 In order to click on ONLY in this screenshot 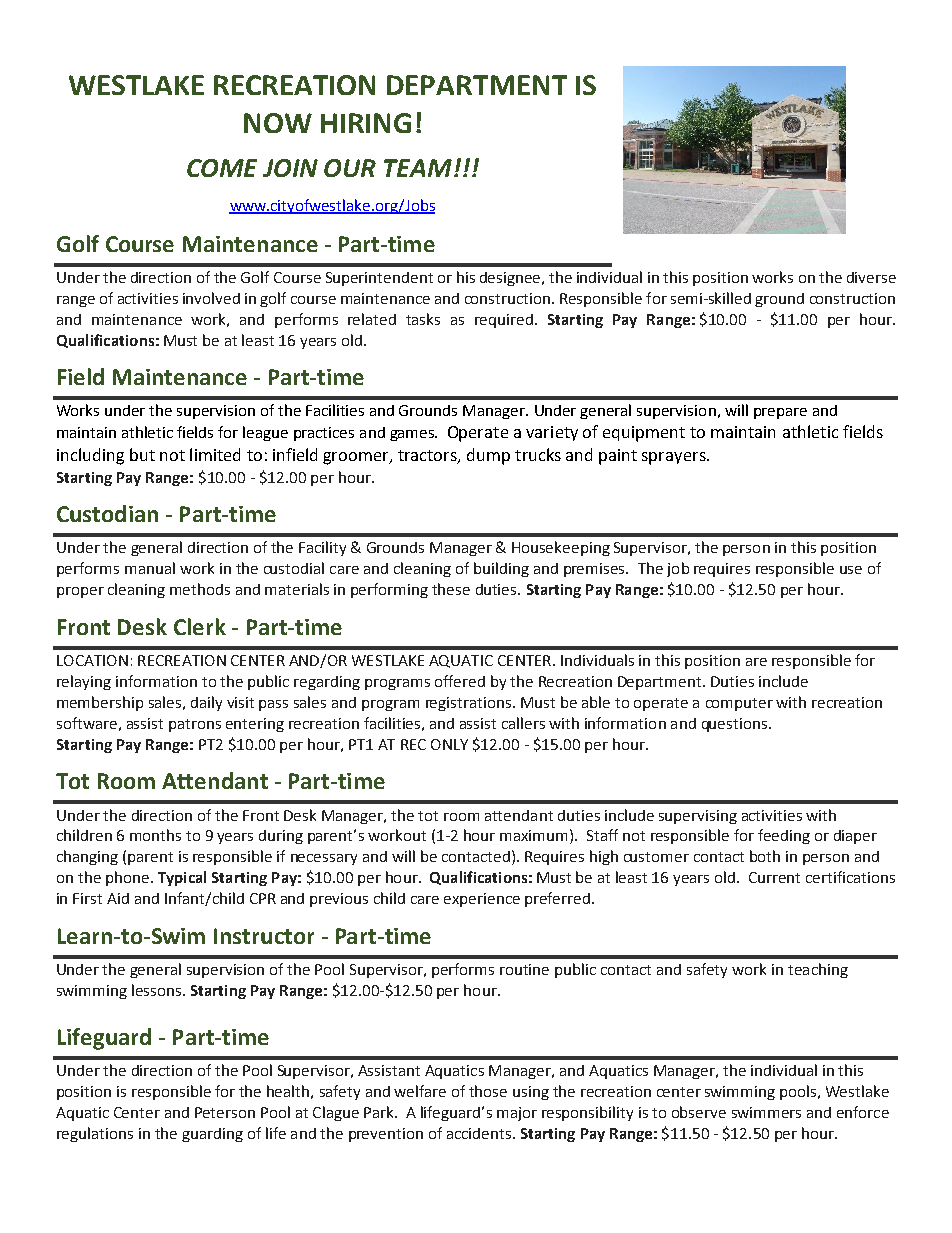, I will do `click(449, 744)`.
